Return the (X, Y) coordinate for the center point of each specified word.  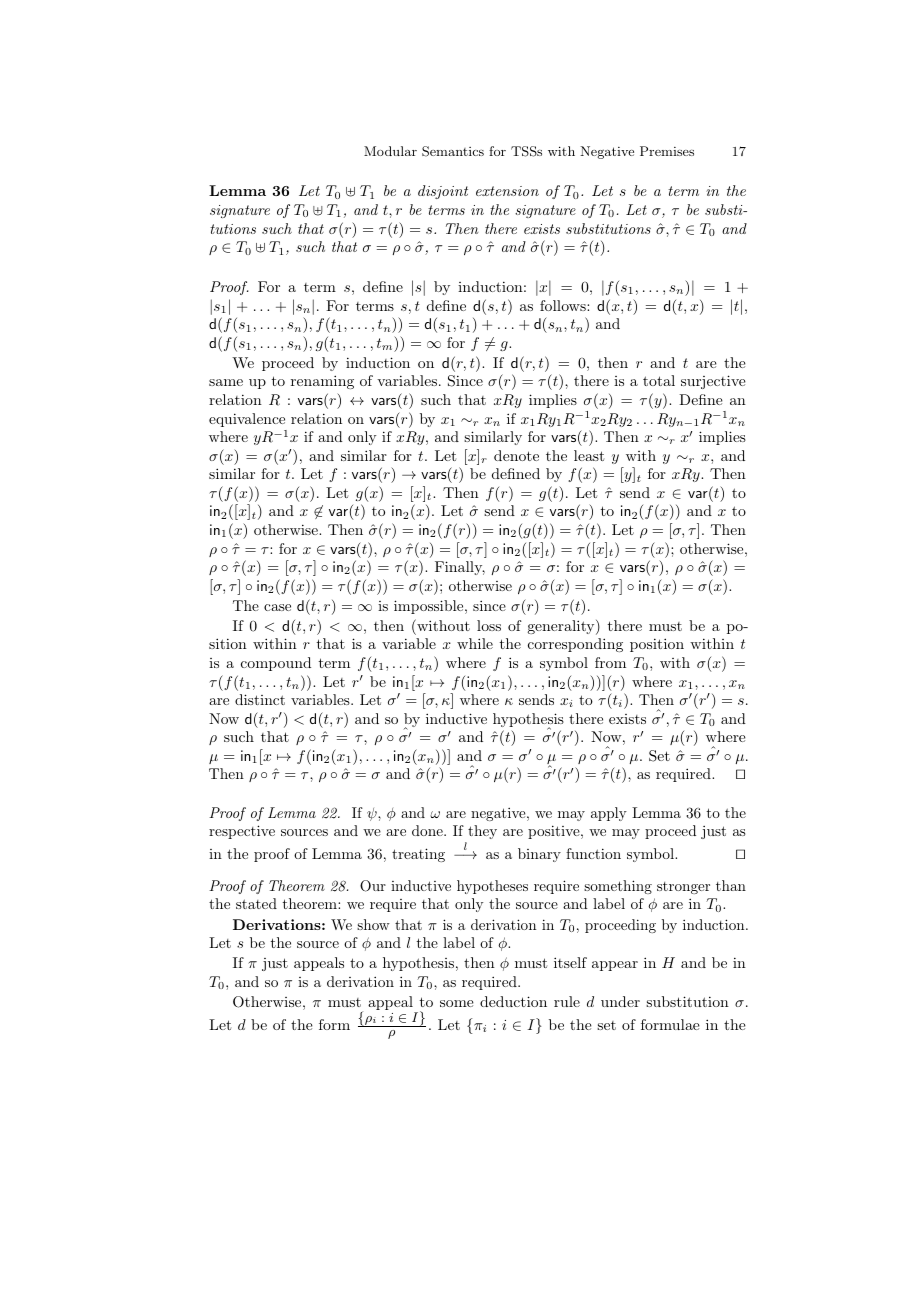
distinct (260, 699)
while (475, 643)
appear (615, 966)
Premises (667, 151)
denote (516, 455)
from (610, 662)
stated (256, 903)
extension (507, 191)
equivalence (247, 420)
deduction (513, 1001)
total (659, 380)
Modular (390, 151)
